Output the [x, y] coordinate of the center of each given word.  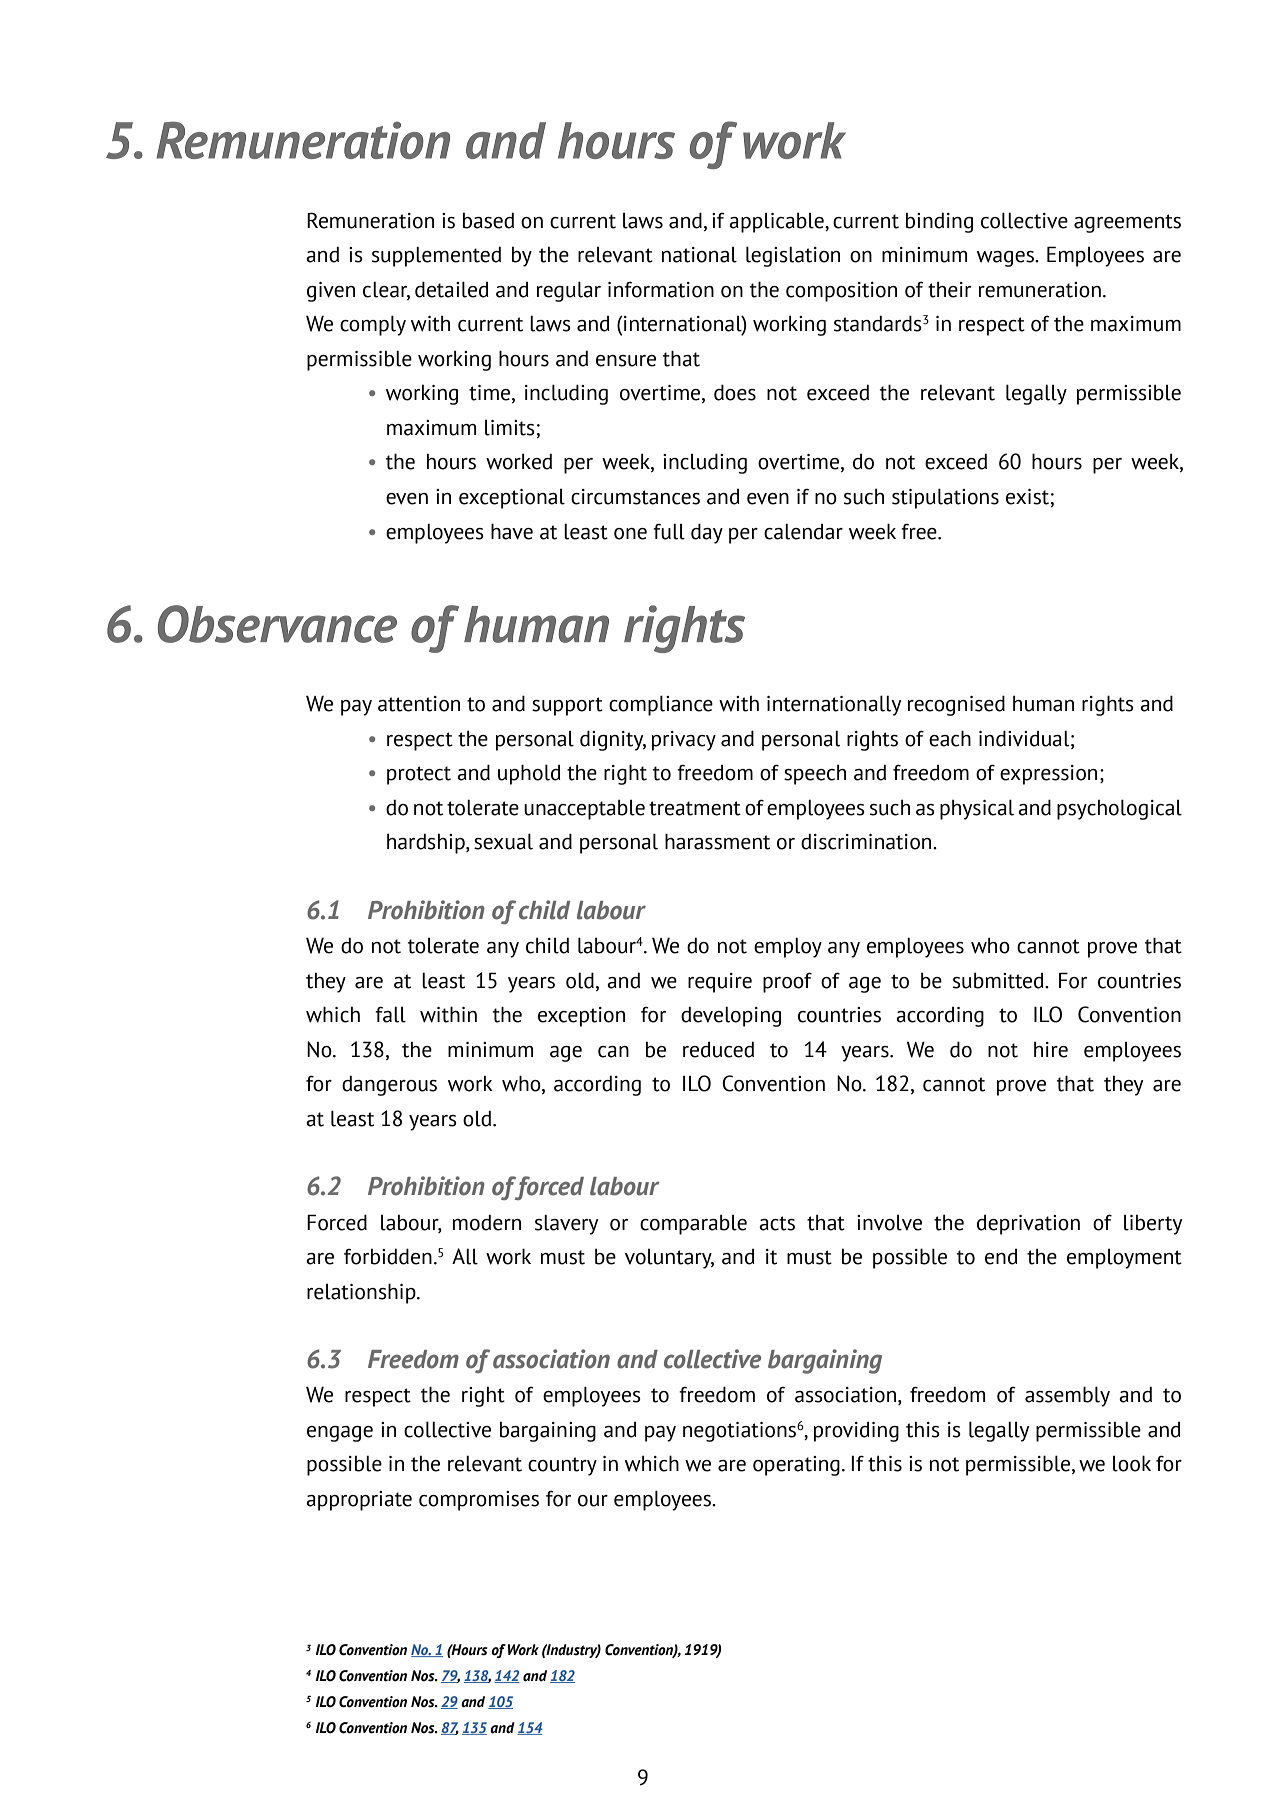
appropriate [359, 1501]
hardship [427, 843]
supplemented [436, 256]
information [661, 290]
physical [977, 809]
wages [1006, 259]
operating [796, 1466]
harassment [717, 841]
